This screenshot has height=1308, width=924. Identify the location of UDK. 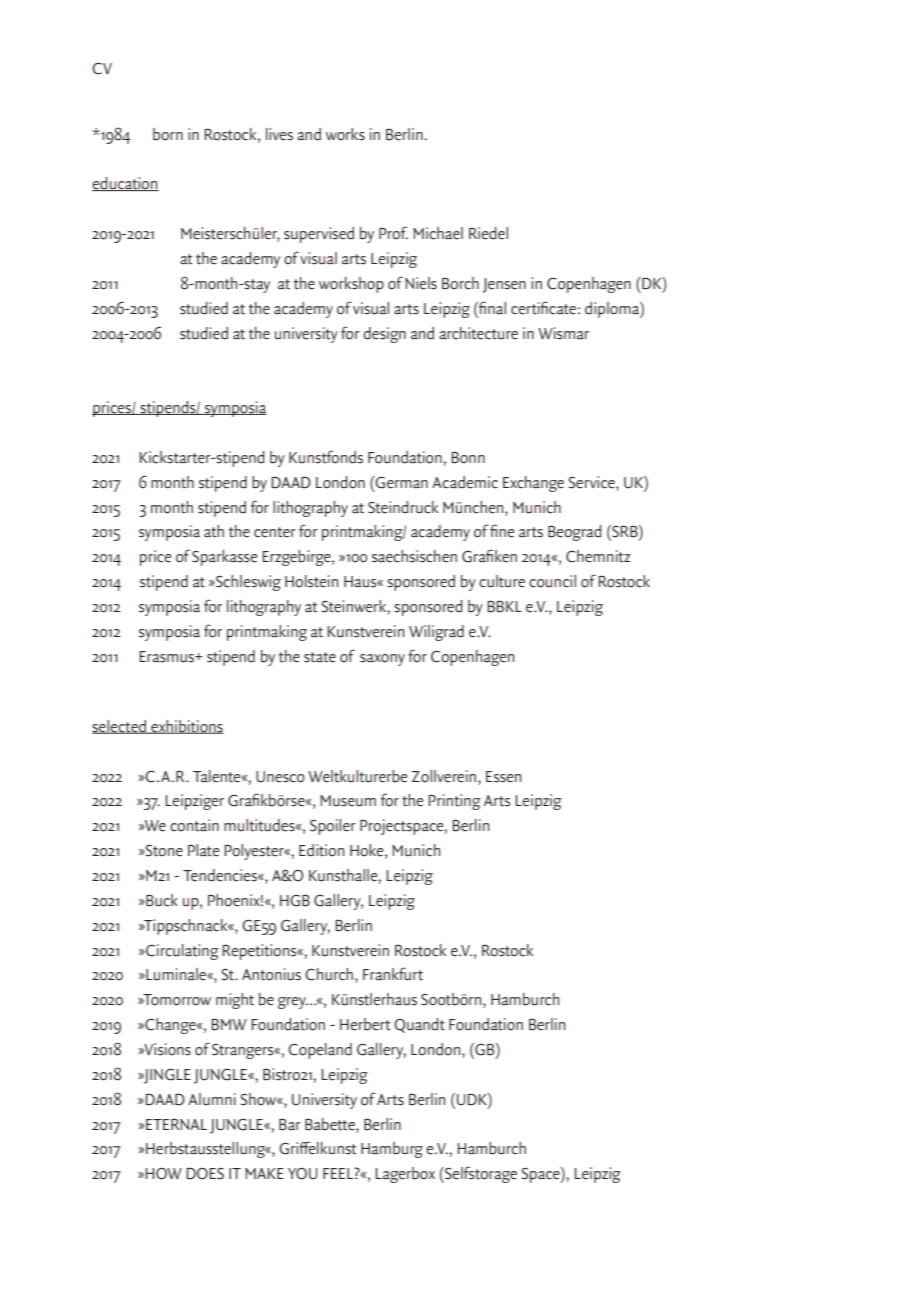
(473, 1099).
